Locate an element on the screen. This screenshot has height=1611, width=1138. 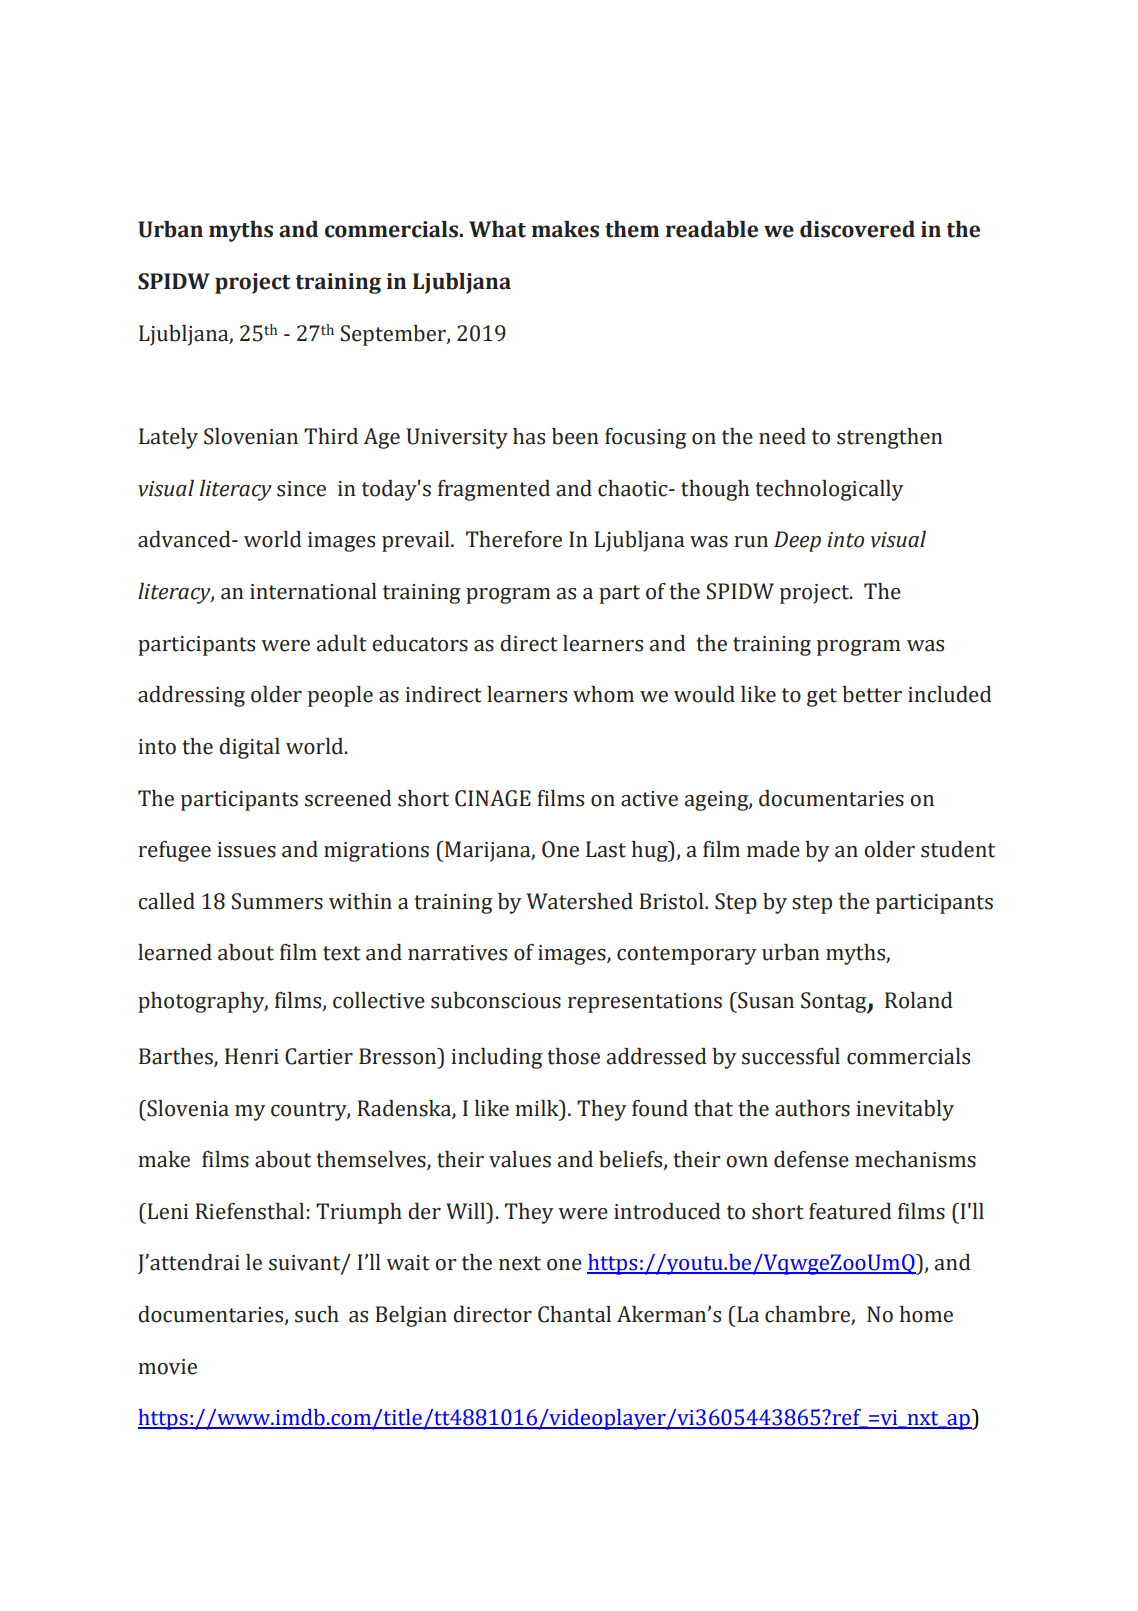
readable is located at coordinates (712, 229).
